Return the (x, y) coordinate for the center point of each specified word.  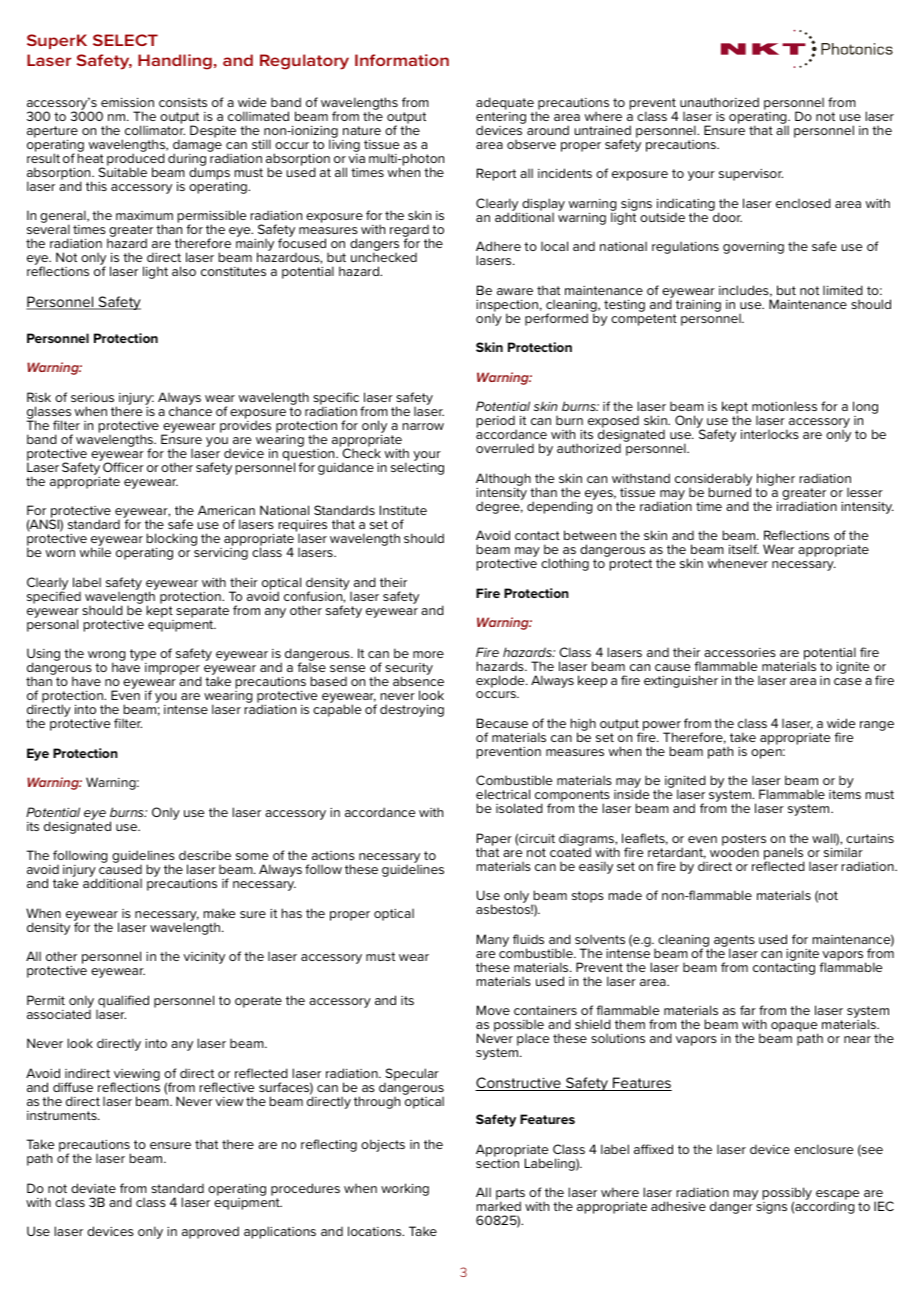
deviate (93, 1188)
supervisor (751, 175)
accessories (740, 652)
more (428, 654)
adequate (505, 103)
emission (127, 102)
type (143, 656)
